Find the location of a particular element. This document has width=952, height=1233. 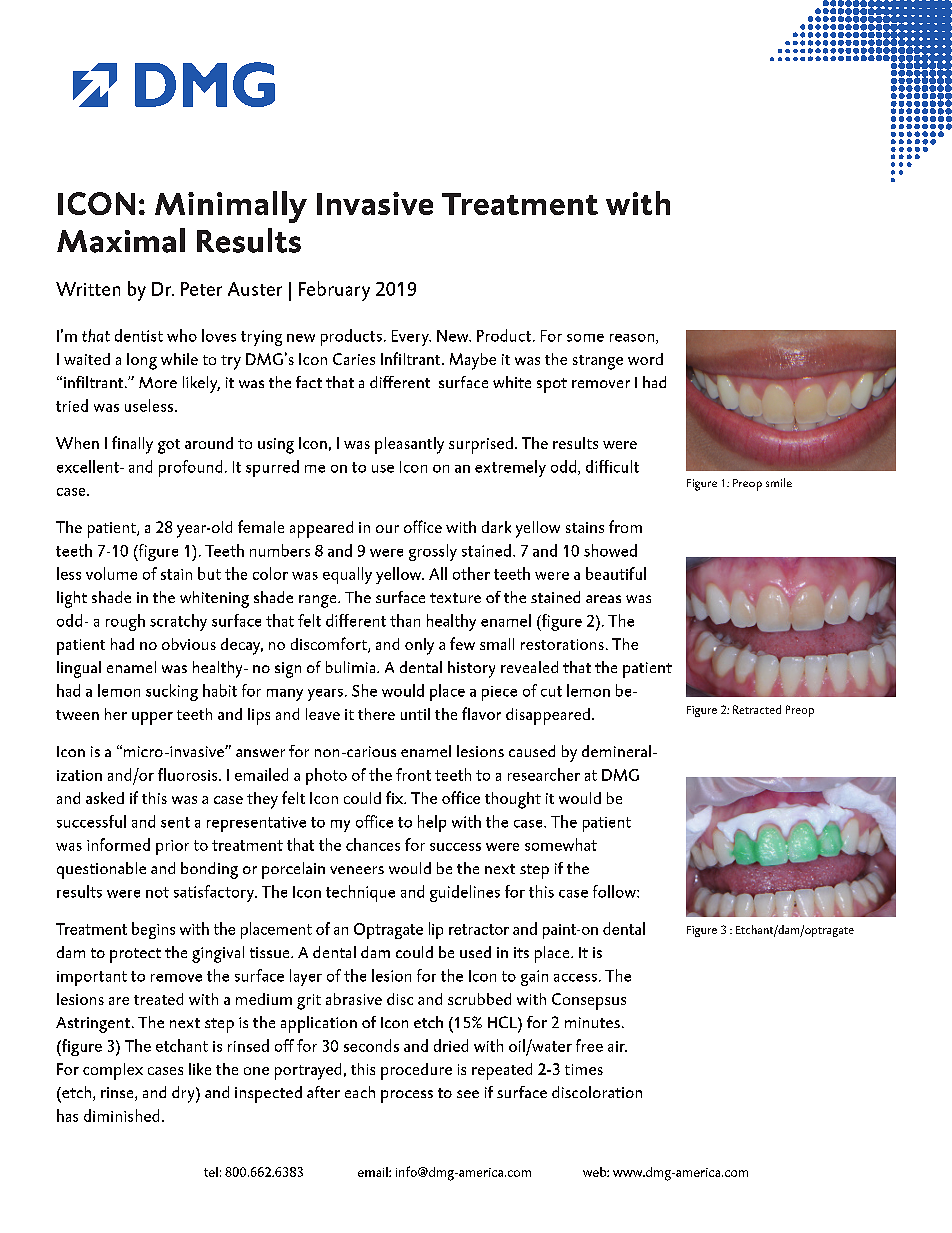

Maximal is located at coordinates (121, 240).
